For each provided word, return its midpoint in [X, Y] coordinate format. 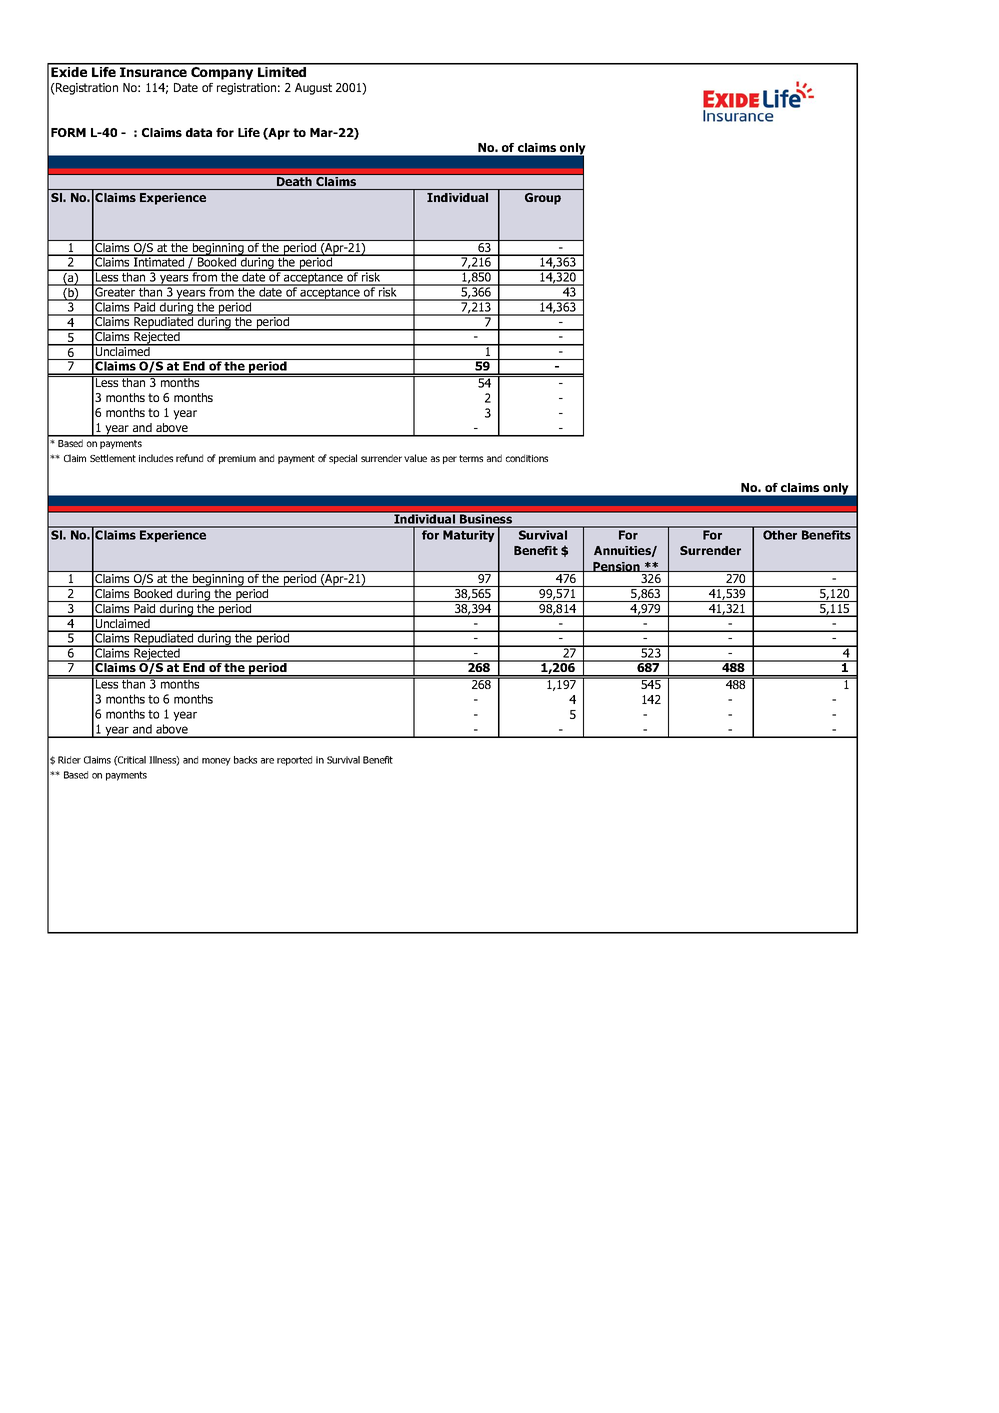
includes [156, 458]
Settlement [113, 458]
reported [294, 761]
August [313, 89]
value [415, 458]
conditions [527, 458]
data [199, 132]
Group [543, 199]
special [343, 459]
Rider [69, 760]
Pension [616, 567]
